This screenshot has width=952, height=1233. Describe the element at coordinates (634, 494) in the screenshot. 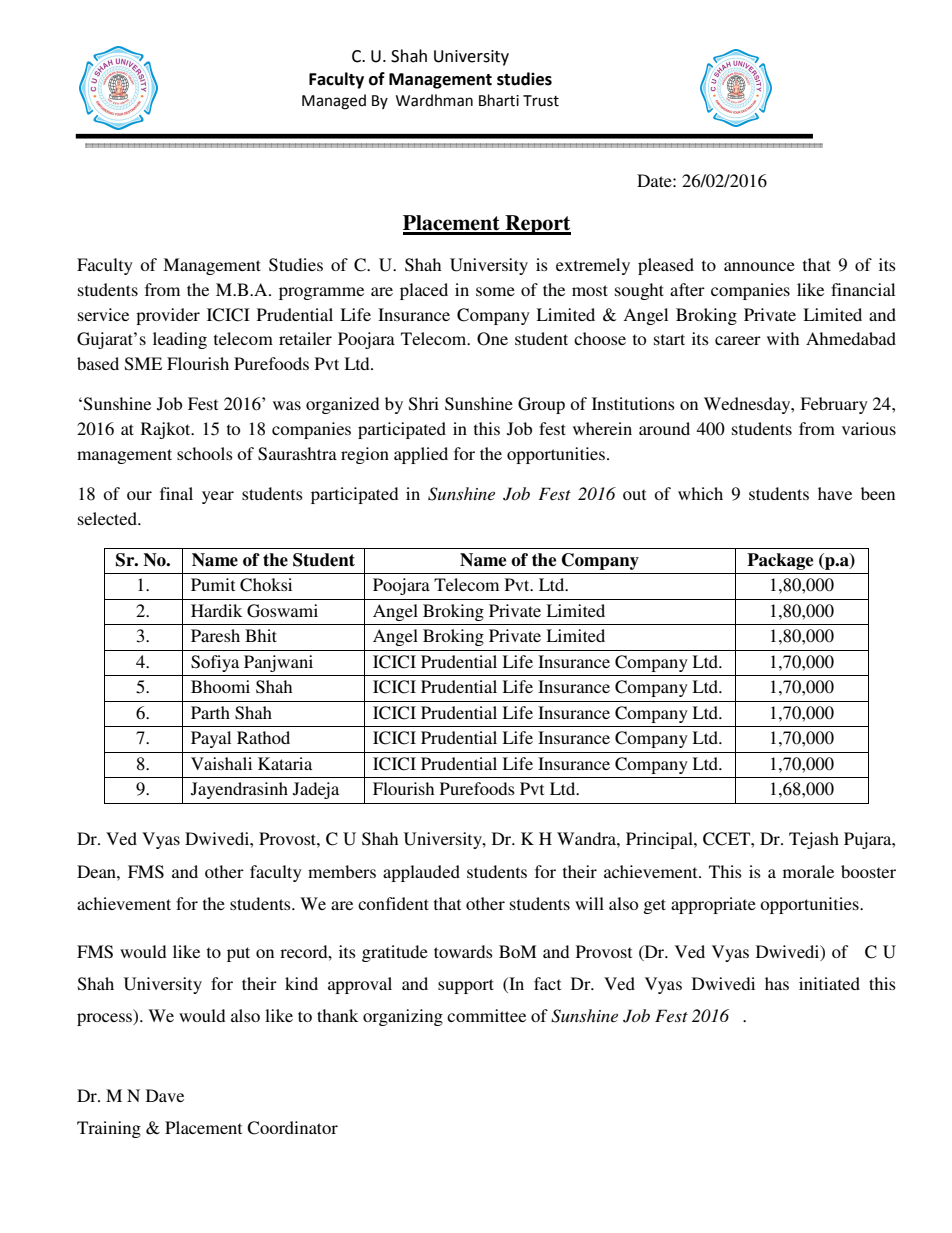

I see `out` at that location.
